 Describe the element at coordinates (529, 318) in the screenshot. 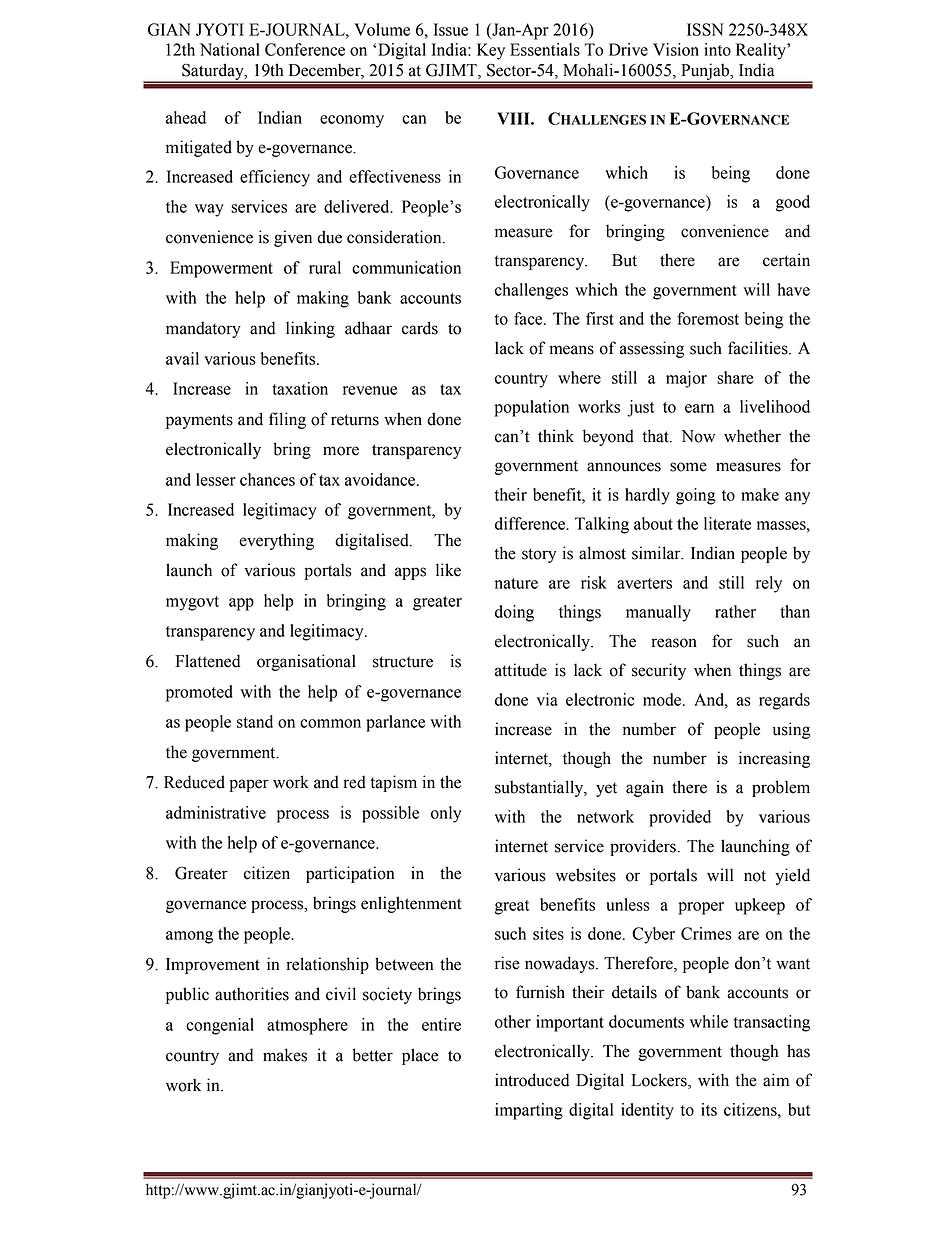

I see `face` at that location.
